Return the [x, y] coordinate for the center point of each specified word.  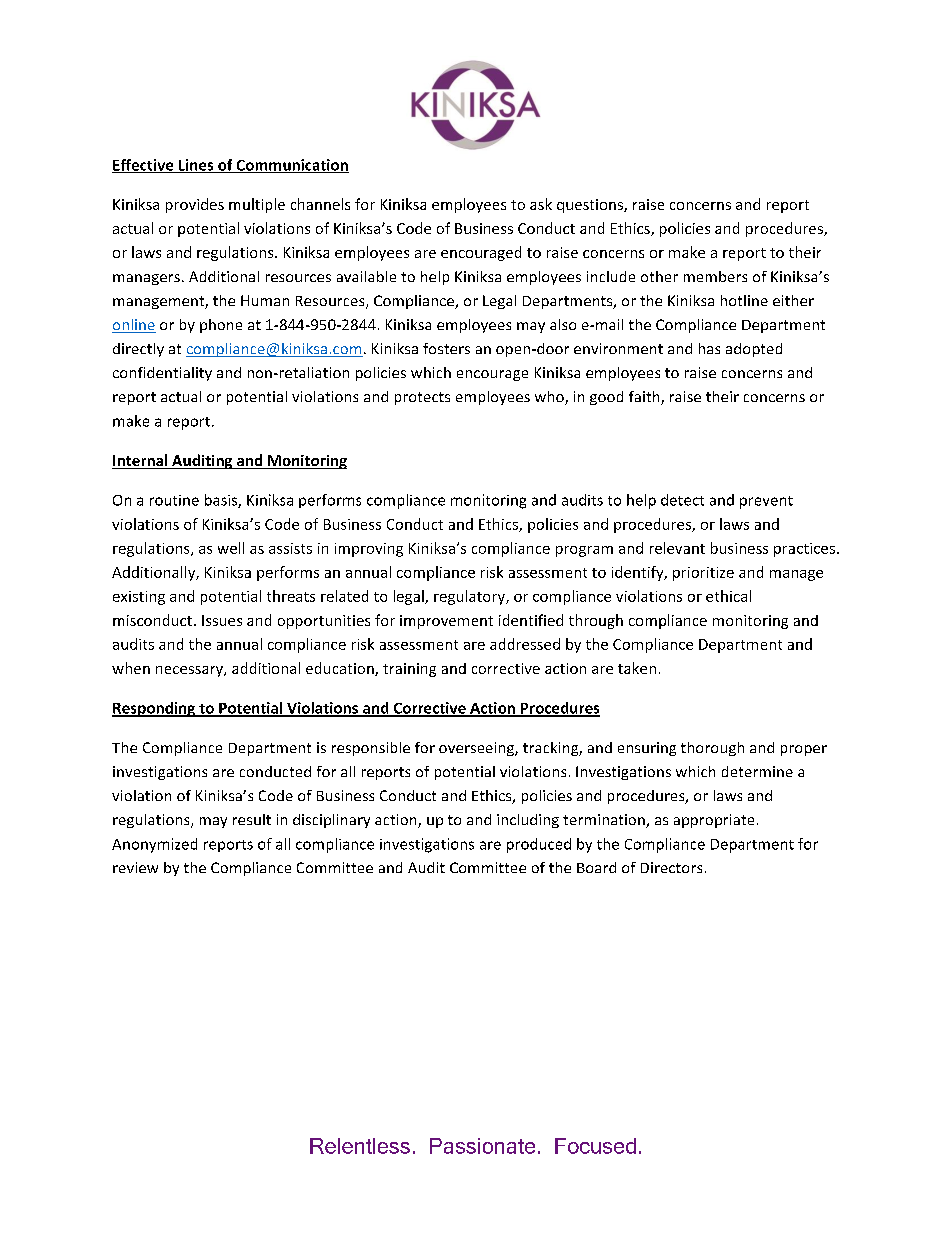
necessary [190, 671]
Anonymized [154, 845]
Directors [671, 867]
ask [541, 204]
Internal [141, 461]
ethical [728, 596]
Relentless [360, 1146]
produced [539, 845]
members [715, 276]
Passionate [482, 1146]
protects [422, 398]
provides [195, 205]
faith [645, 398]
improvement [446, 622]
